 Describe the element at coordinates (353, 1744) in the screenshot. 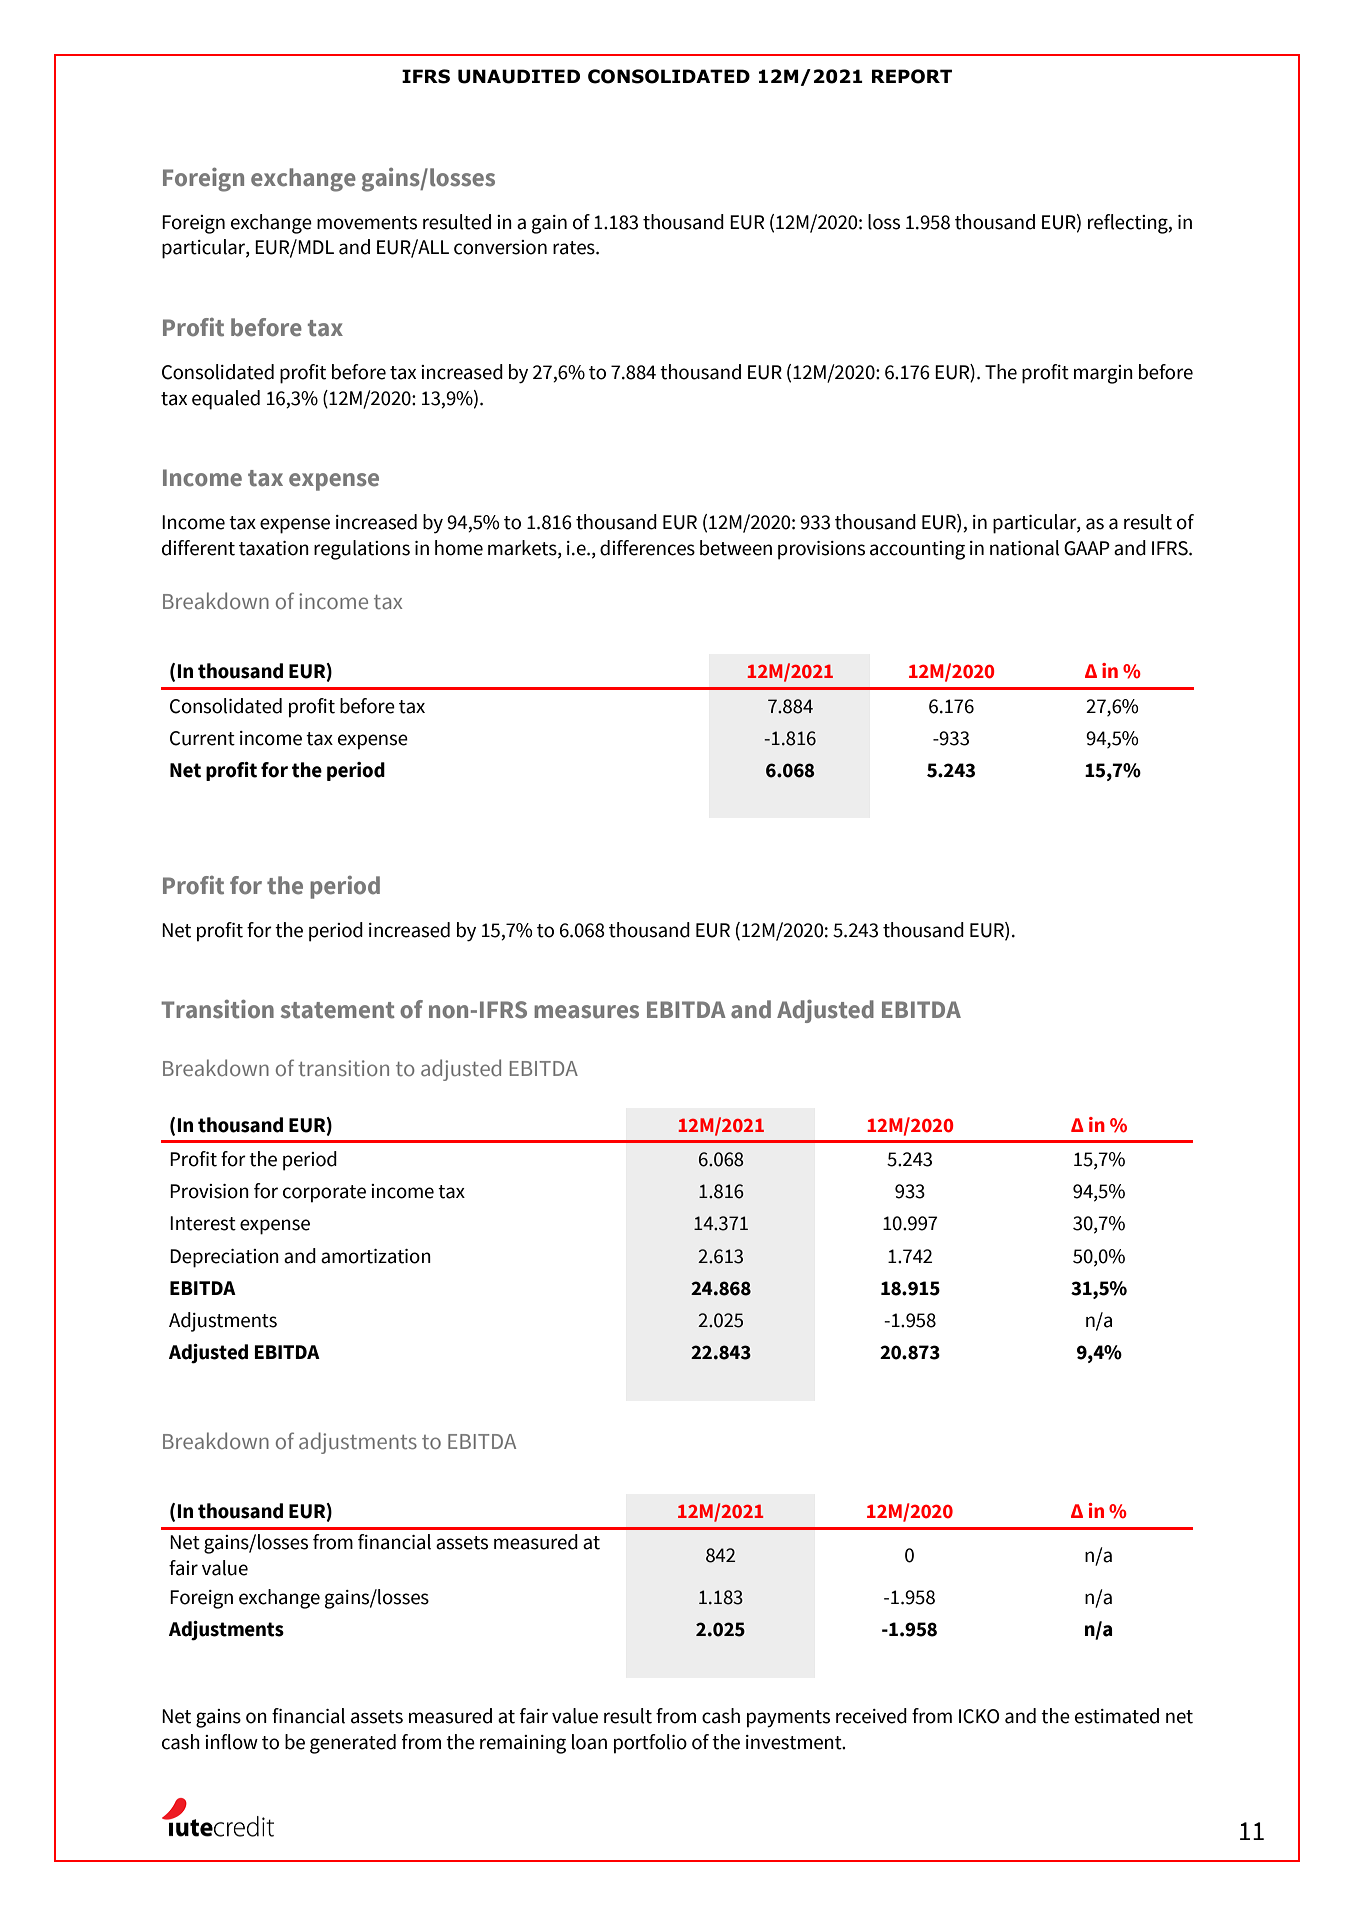

I see `generated` at that location.
